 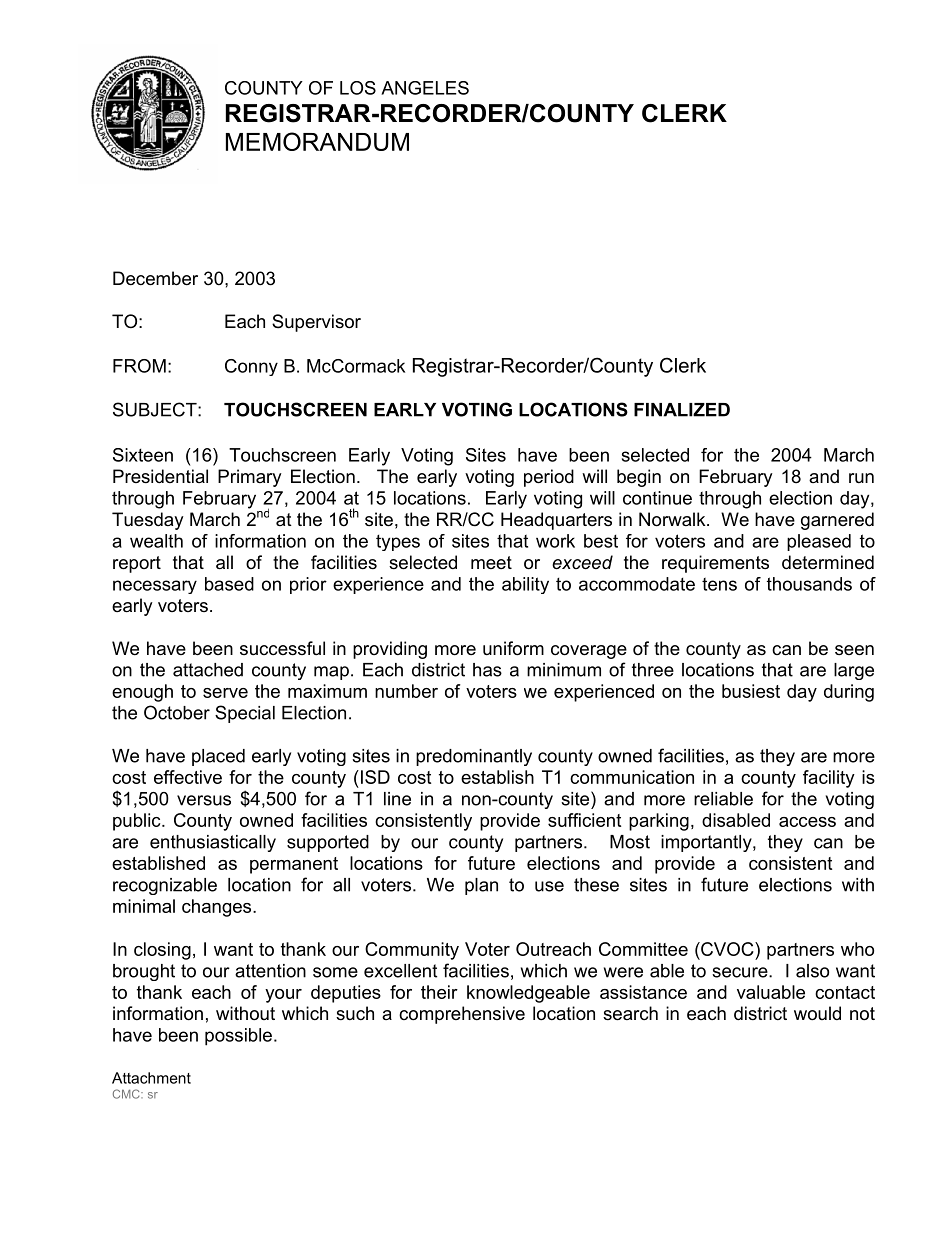 What do you see at coordinates (250, 478) in the image?
I see `Primary` at bounding box center [250, 478].
